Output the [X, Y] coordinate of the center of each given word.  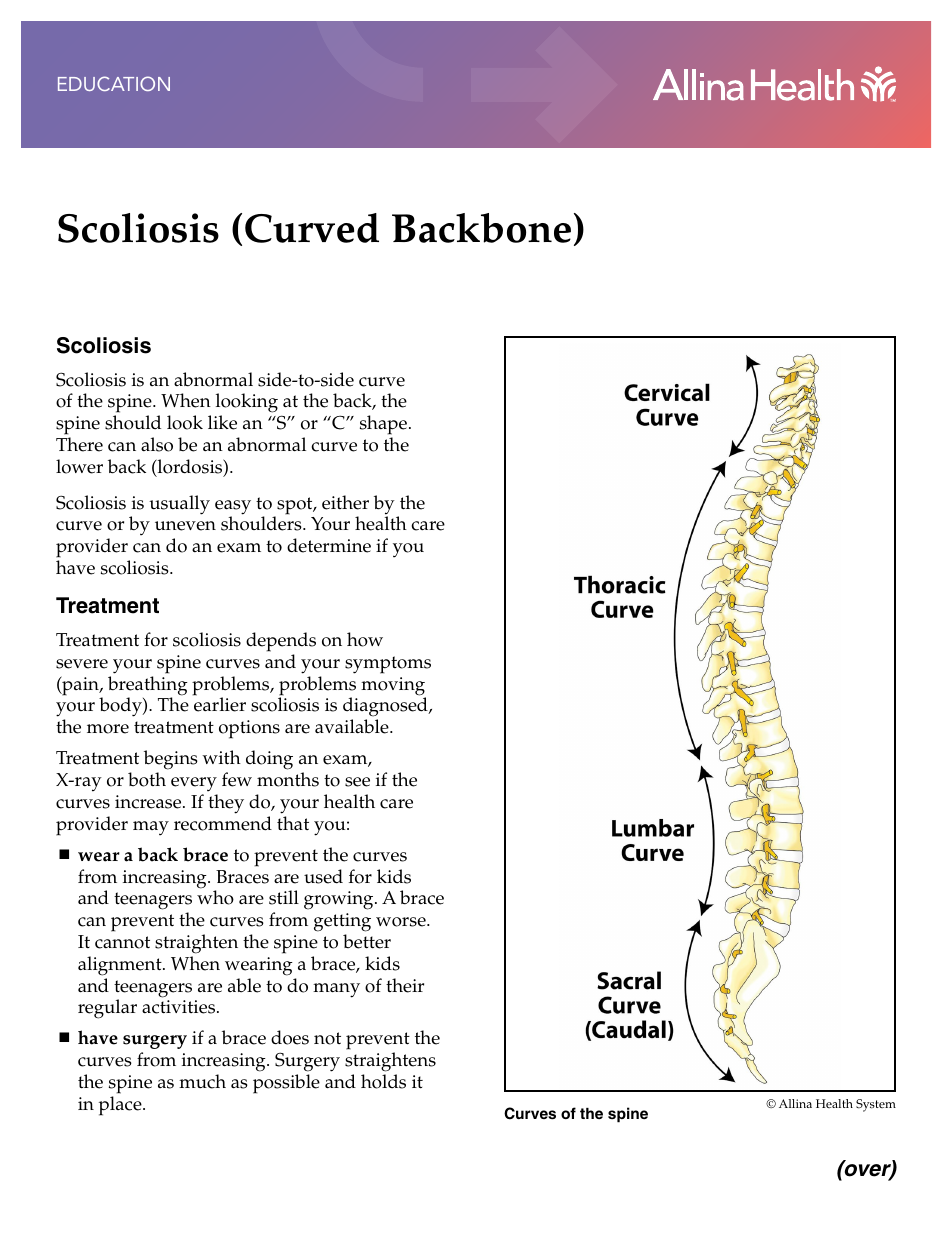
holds [383, 1081]
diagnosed [386, 708]
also [157, 444]
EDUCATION [114, 83]
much [202, 1081]
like [222, 422]
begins [171, 760]
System [876, 1105]
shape [383, 425]
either [345, 502]
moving [393, 687]
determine [329, 545]
